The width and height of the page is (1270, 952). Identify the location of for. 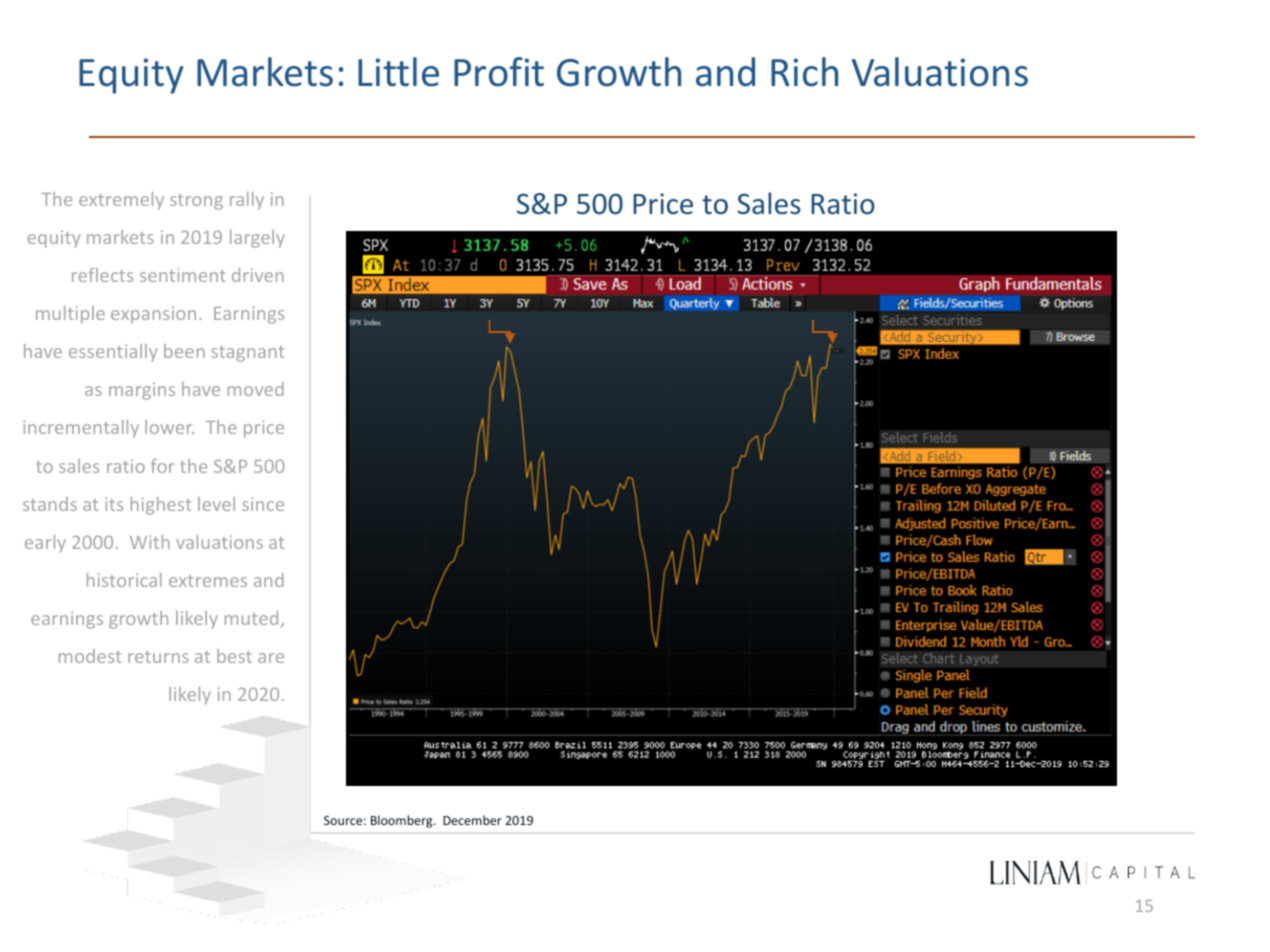
(162, 466).
